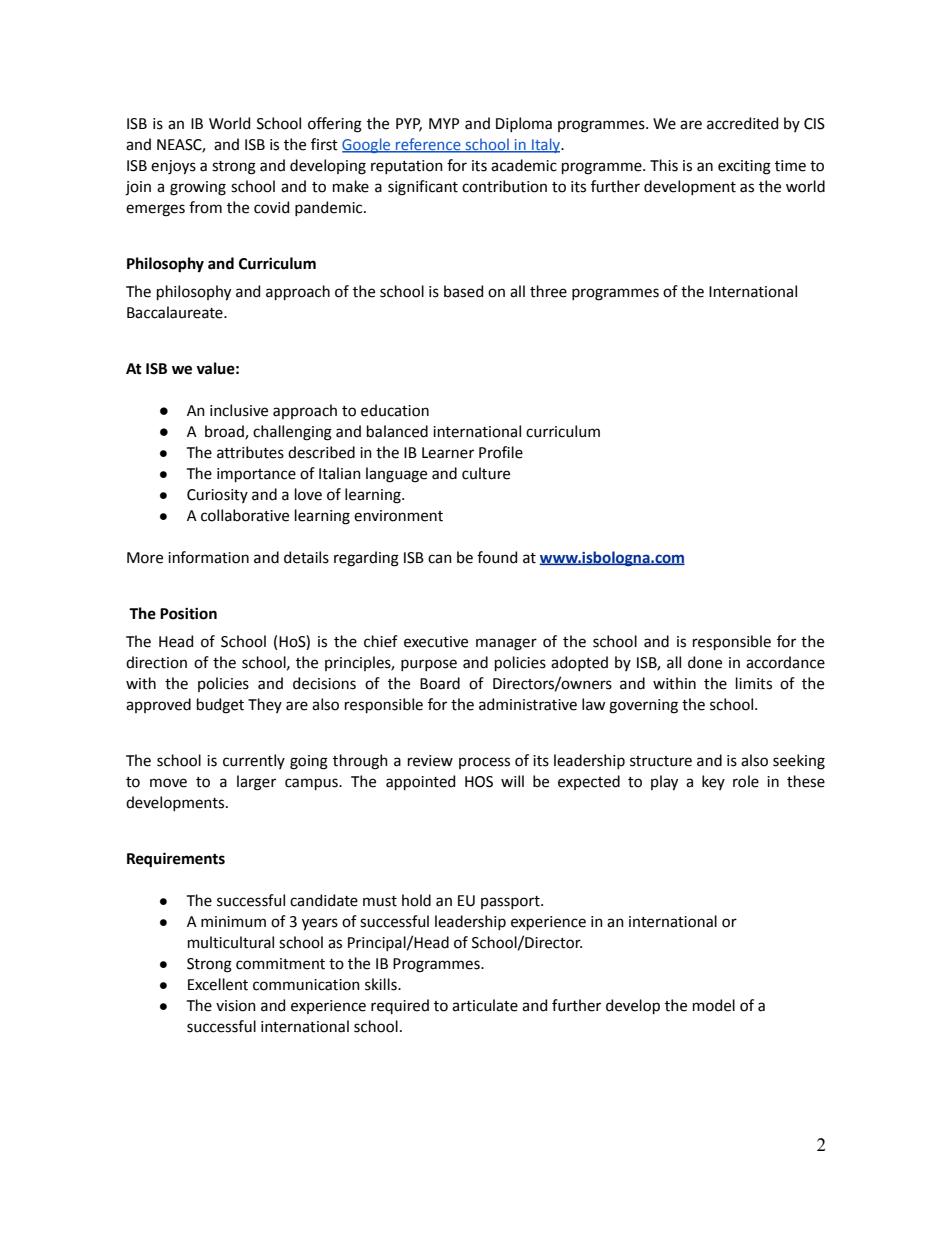  What do you see at coordinates (501, 452) in the screenshot?
I see `Profile` at bounding box center [501, 452].
